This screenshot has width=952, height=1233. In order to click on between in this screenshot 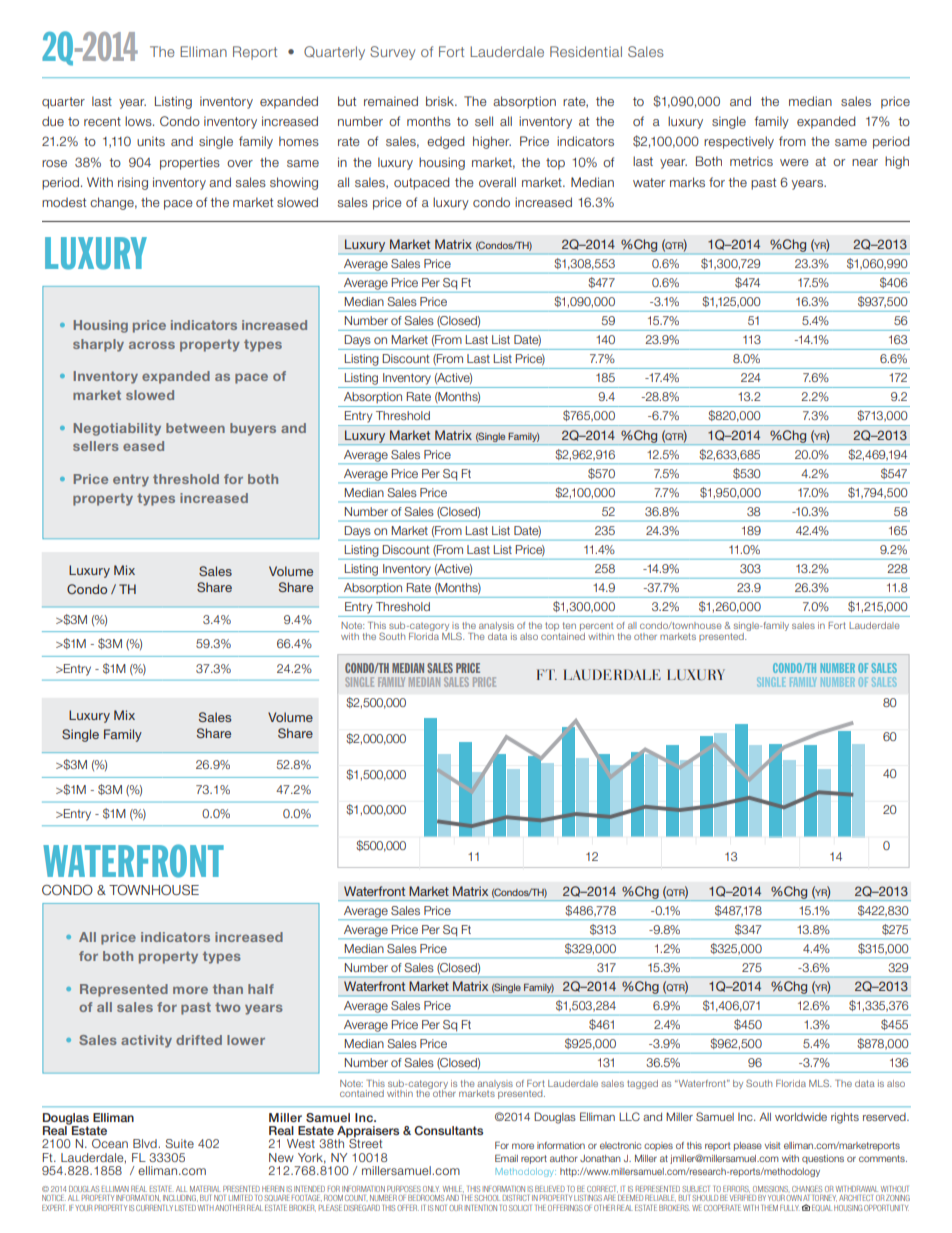, I will do `click(195, 428)`.
